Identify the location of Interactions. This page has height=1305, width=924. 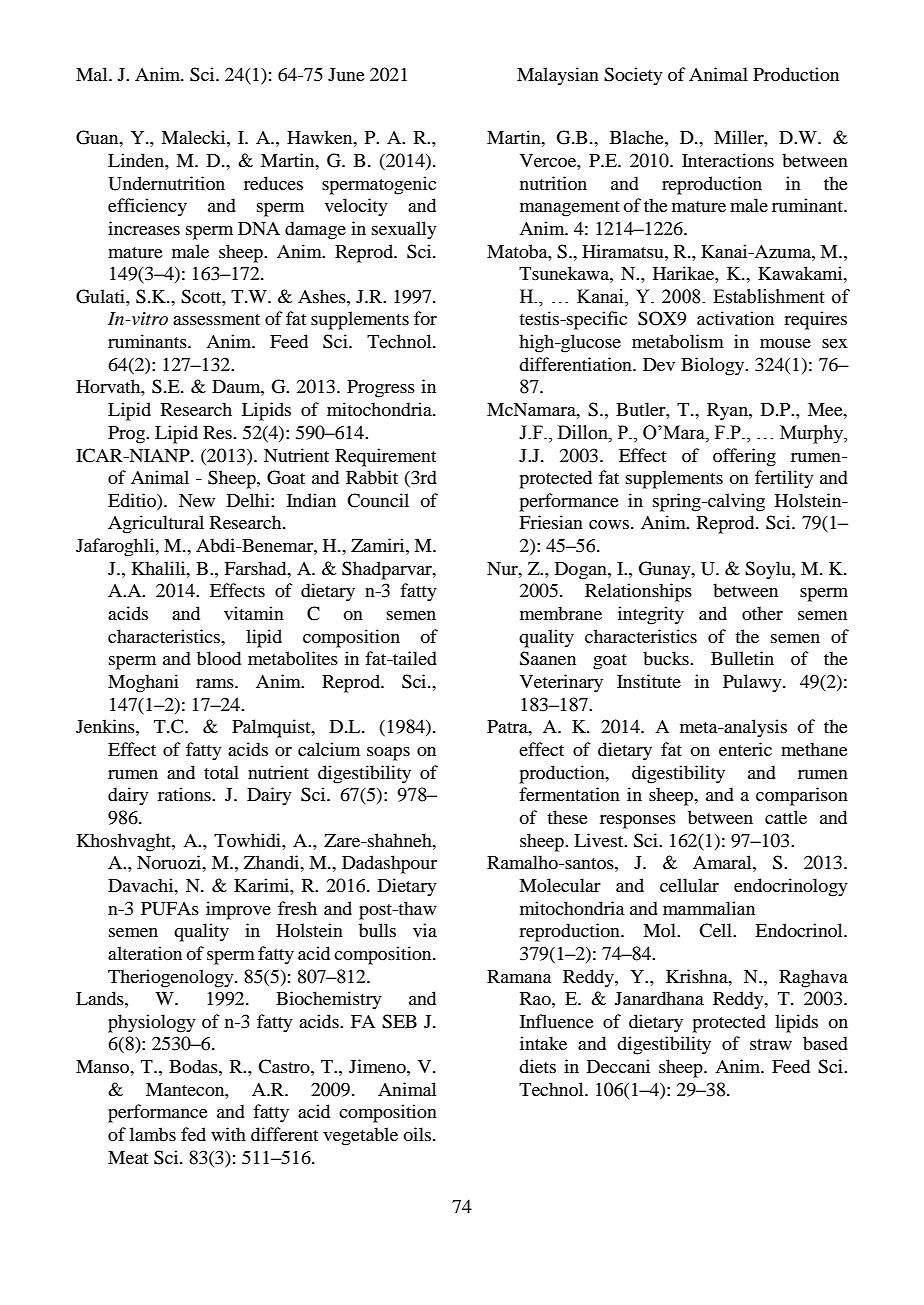
(728, 160).
